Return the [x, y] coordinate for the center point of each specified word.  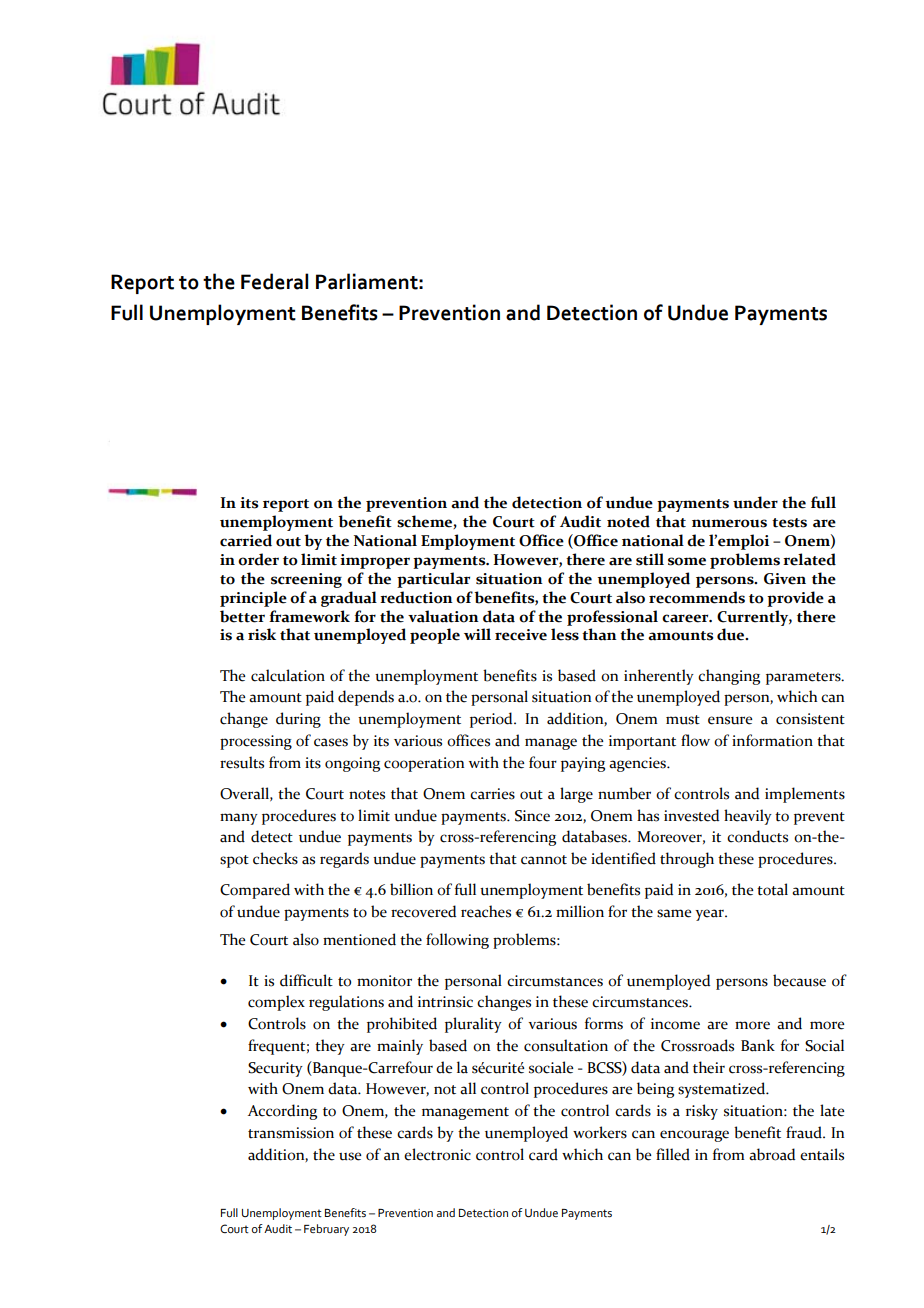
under [755, 502]
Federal [274, 281]
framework [309, 616]
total [772, 889]
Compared [255, 891]
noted [628, 521]
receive [521, 635]
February [326, 1230]
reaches [486, 911]
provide [795, 599]
